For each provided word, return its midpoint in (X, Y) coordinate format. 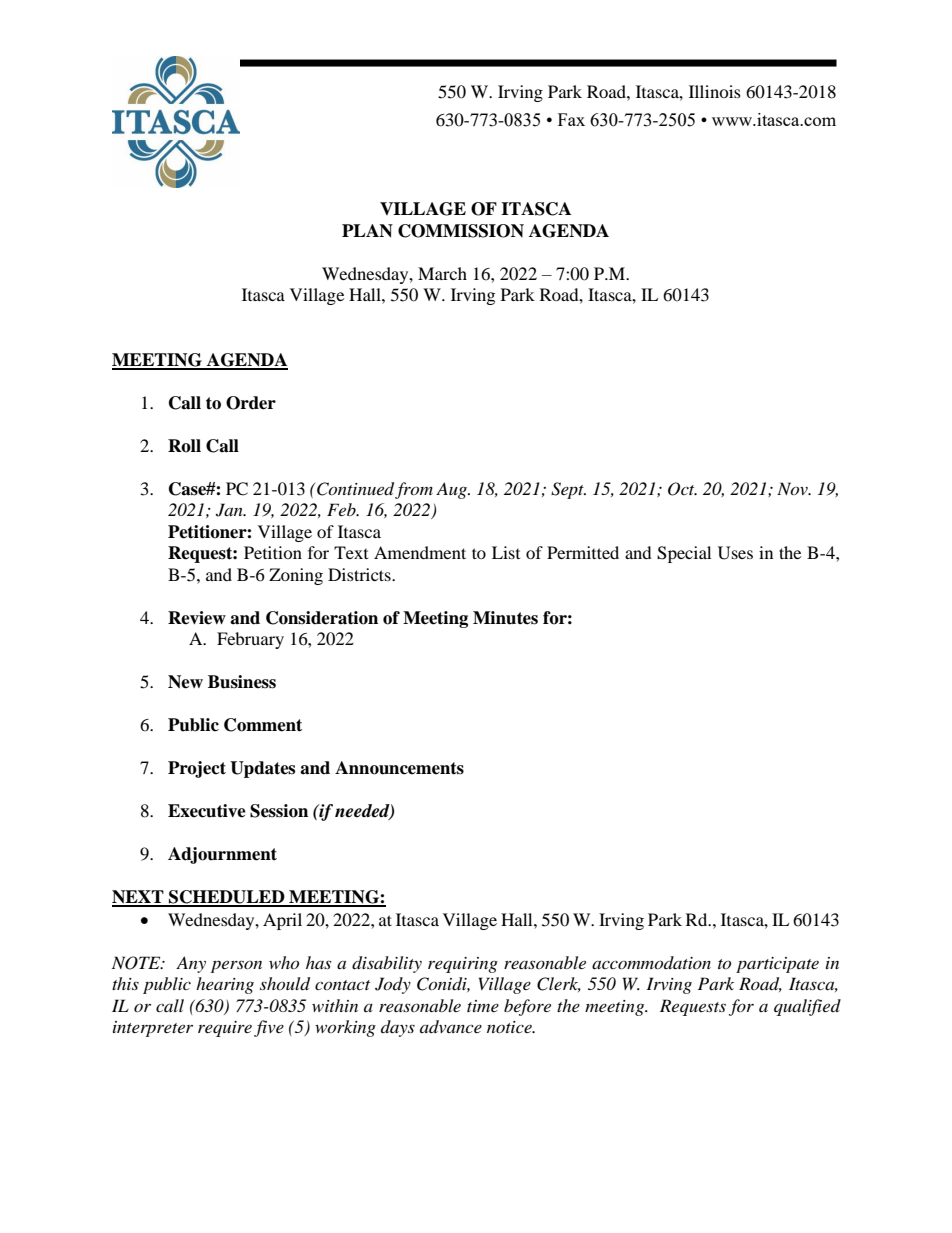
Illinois (715, 91)
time (483, 1006)
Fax (571, 119)
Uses (735, 553)
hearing (225, 985)
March (442, 273)
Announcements (399, 768)
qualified (807, 1007)
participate (777, 965)
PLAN (367, 231)
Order (251, 403)
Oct (682, 489)
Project (197, 769)
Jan (230, 510)
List (506, 552)
